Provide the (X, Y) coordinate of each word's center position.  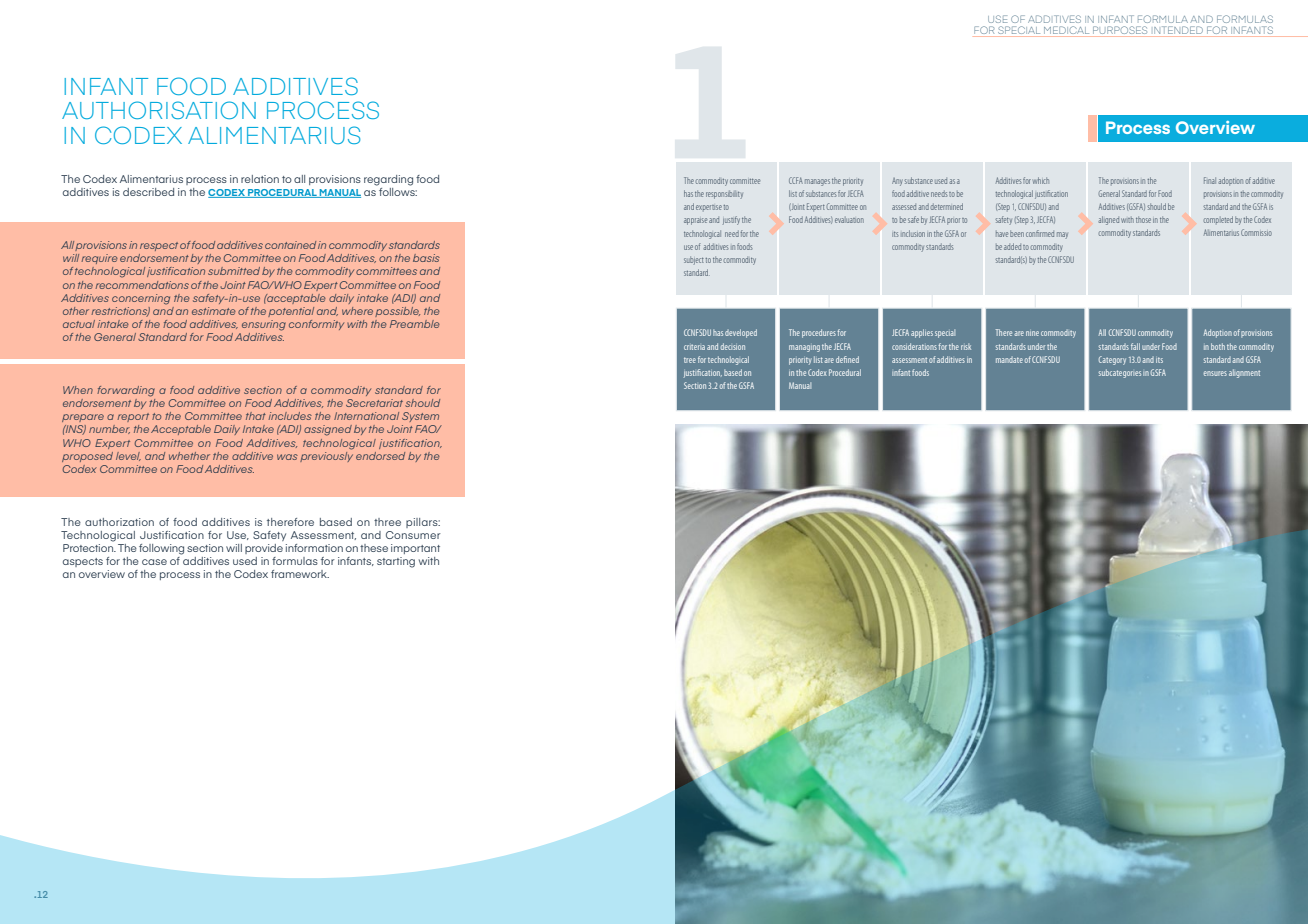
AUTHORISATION (159, 110)
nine (1032, 333)
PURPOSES (1120, 30)
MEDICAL (1066, 30)
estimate (214, 311)
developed (741, 333)
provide (264, 549)
